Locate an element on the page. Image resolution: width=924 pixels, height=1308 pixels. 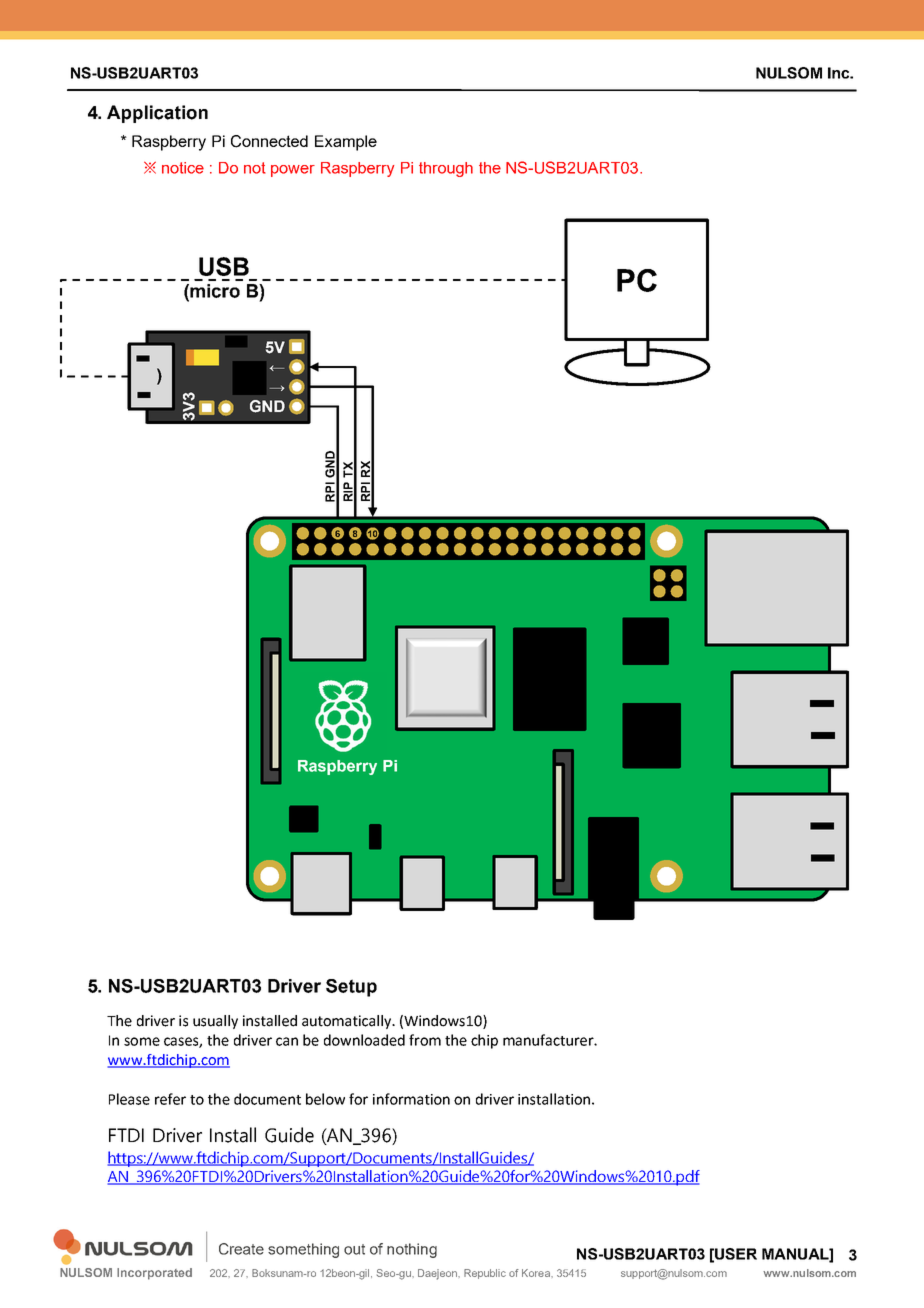
through is located at coordinates (446, 169).
